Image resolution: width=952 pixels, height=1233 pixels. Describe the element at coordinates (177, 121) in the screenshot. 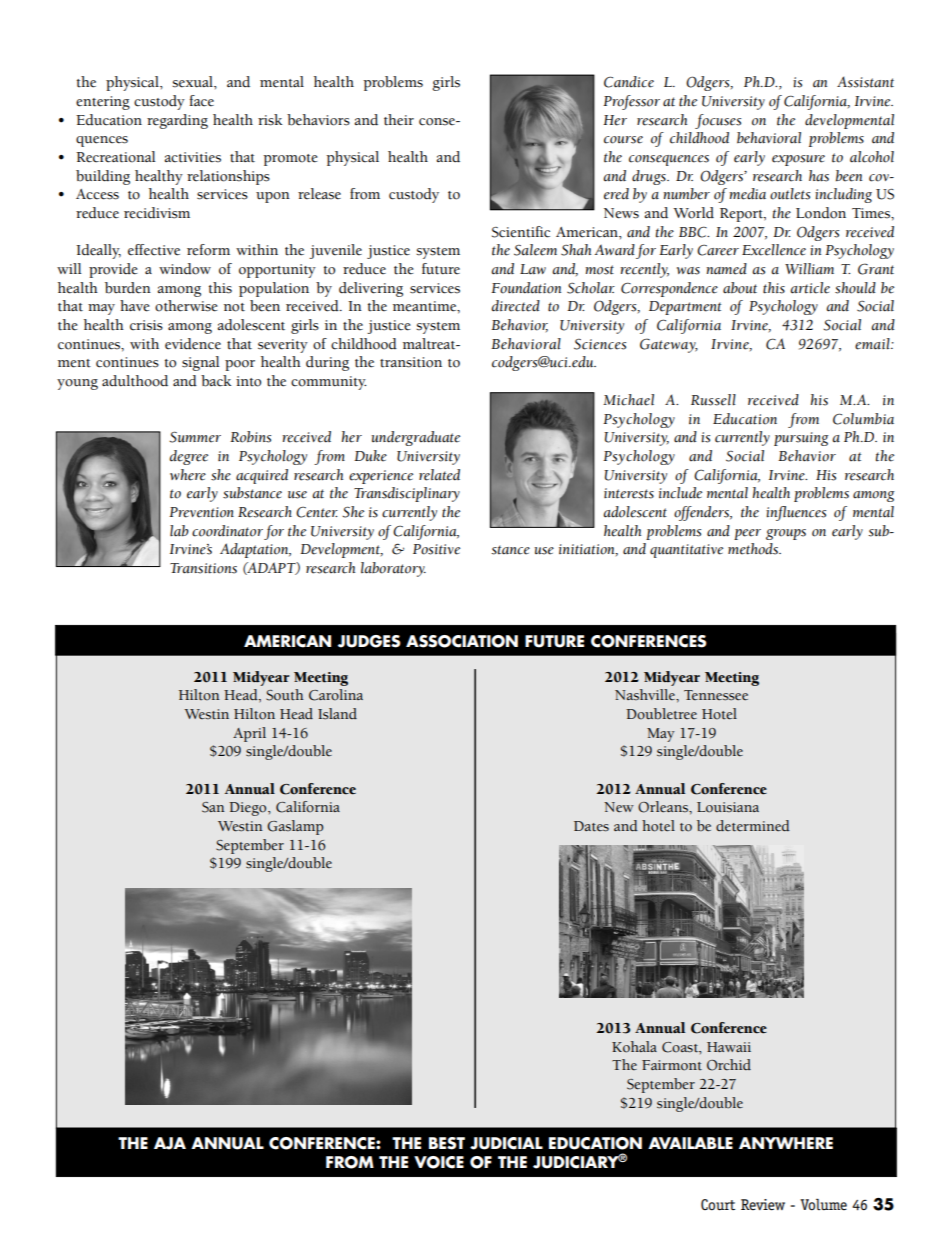

I see `regarding` at that location.
